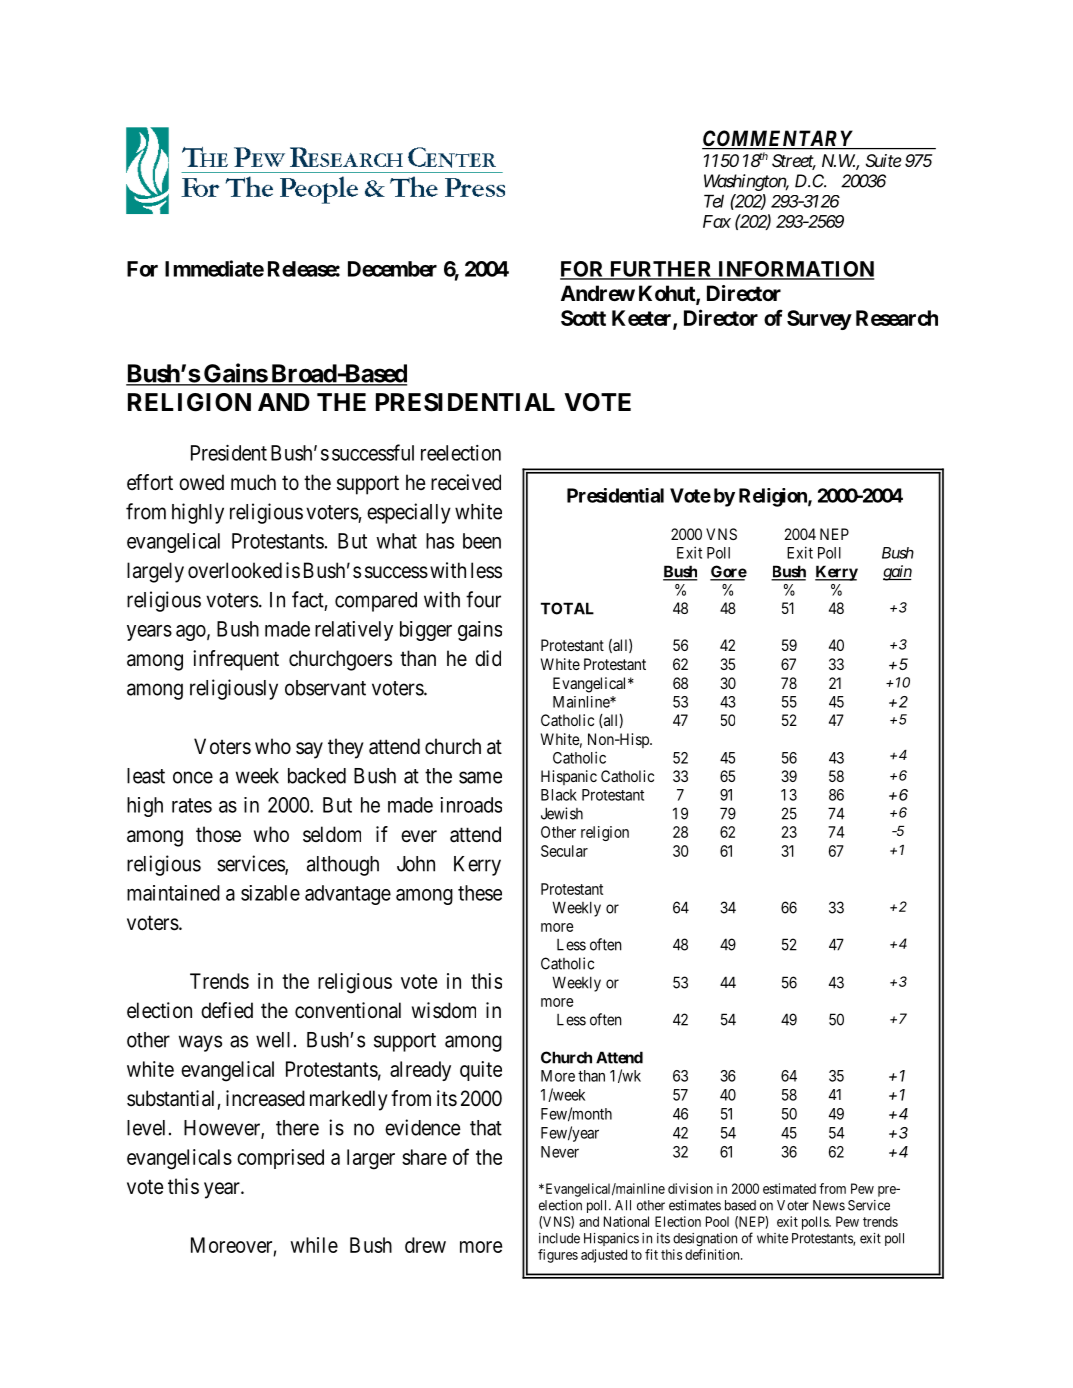 The width and height of the document is (1073, 1388). Describe the element at coordinates (253, 482) in the document. I see `much` at that location.
